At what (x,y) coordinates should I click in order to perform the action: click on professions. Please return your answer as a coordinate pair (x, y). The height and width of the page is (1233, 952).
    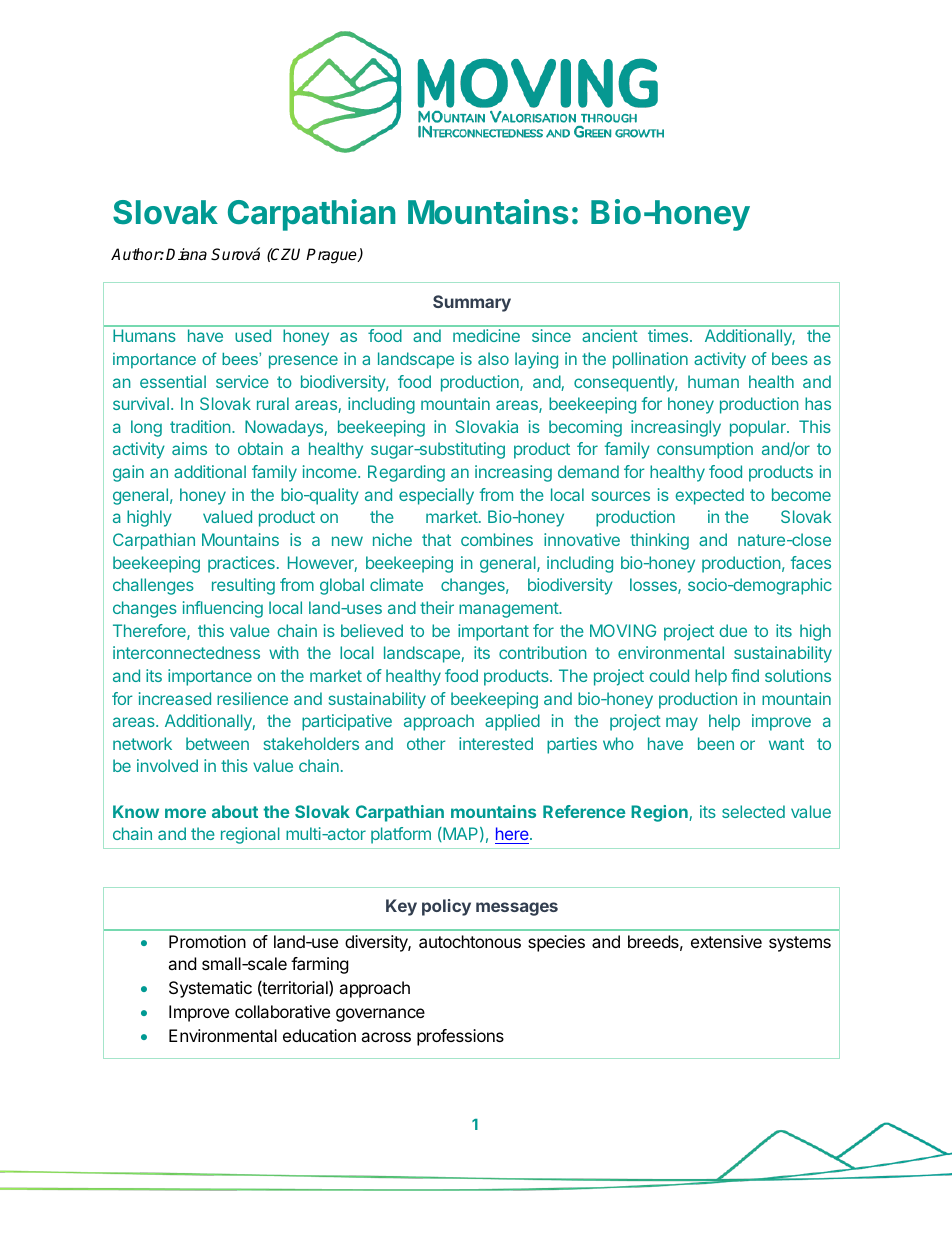
    Looking at the image, I should click on (460, 1037).
